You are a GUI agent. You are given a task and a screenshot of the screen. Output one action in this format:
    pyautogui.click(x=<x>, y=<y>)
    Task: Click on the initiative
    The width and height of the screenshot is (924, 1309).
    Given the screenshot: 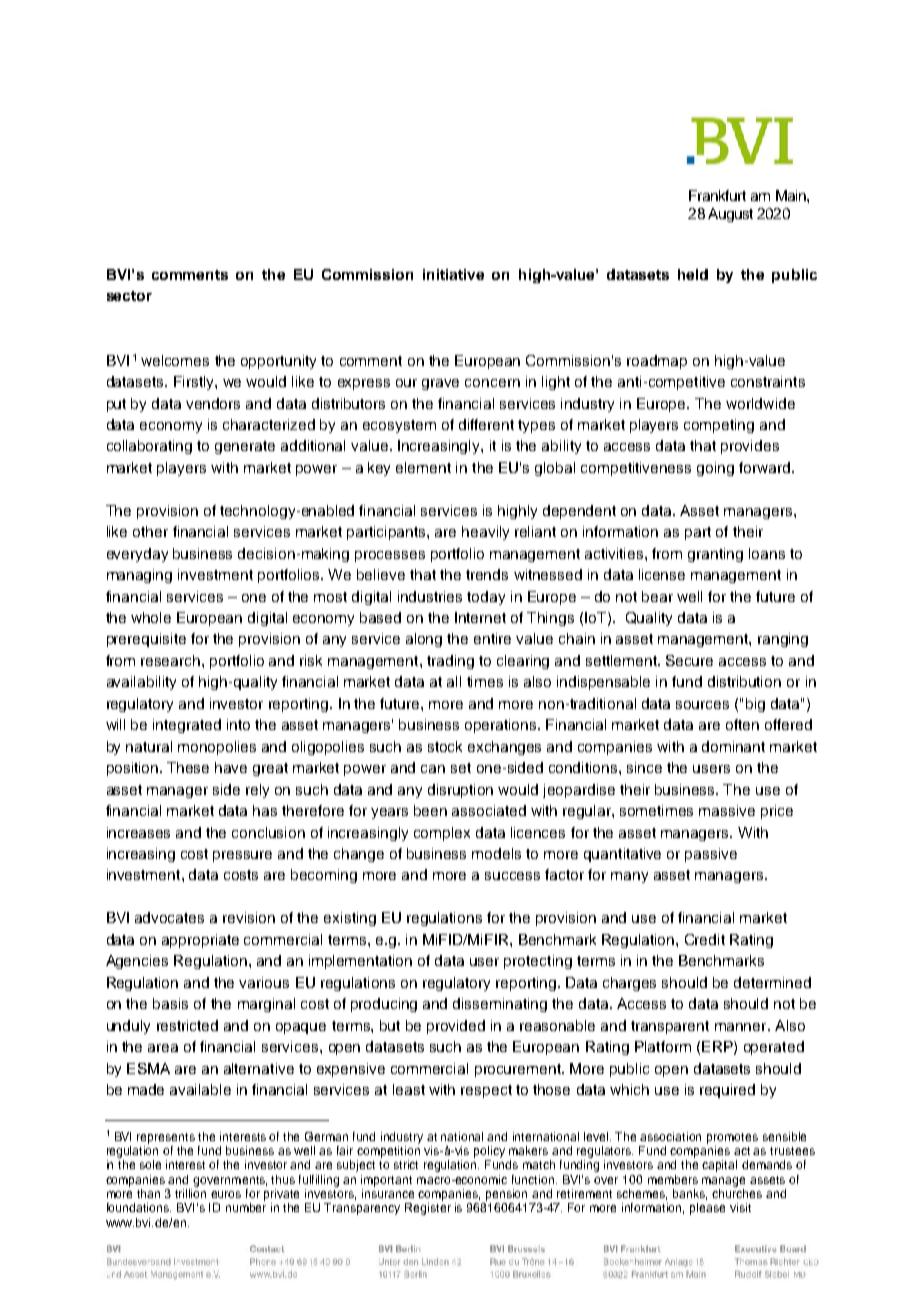 What is the action you would take?
    pyautogui.click(x=453, y=274)
